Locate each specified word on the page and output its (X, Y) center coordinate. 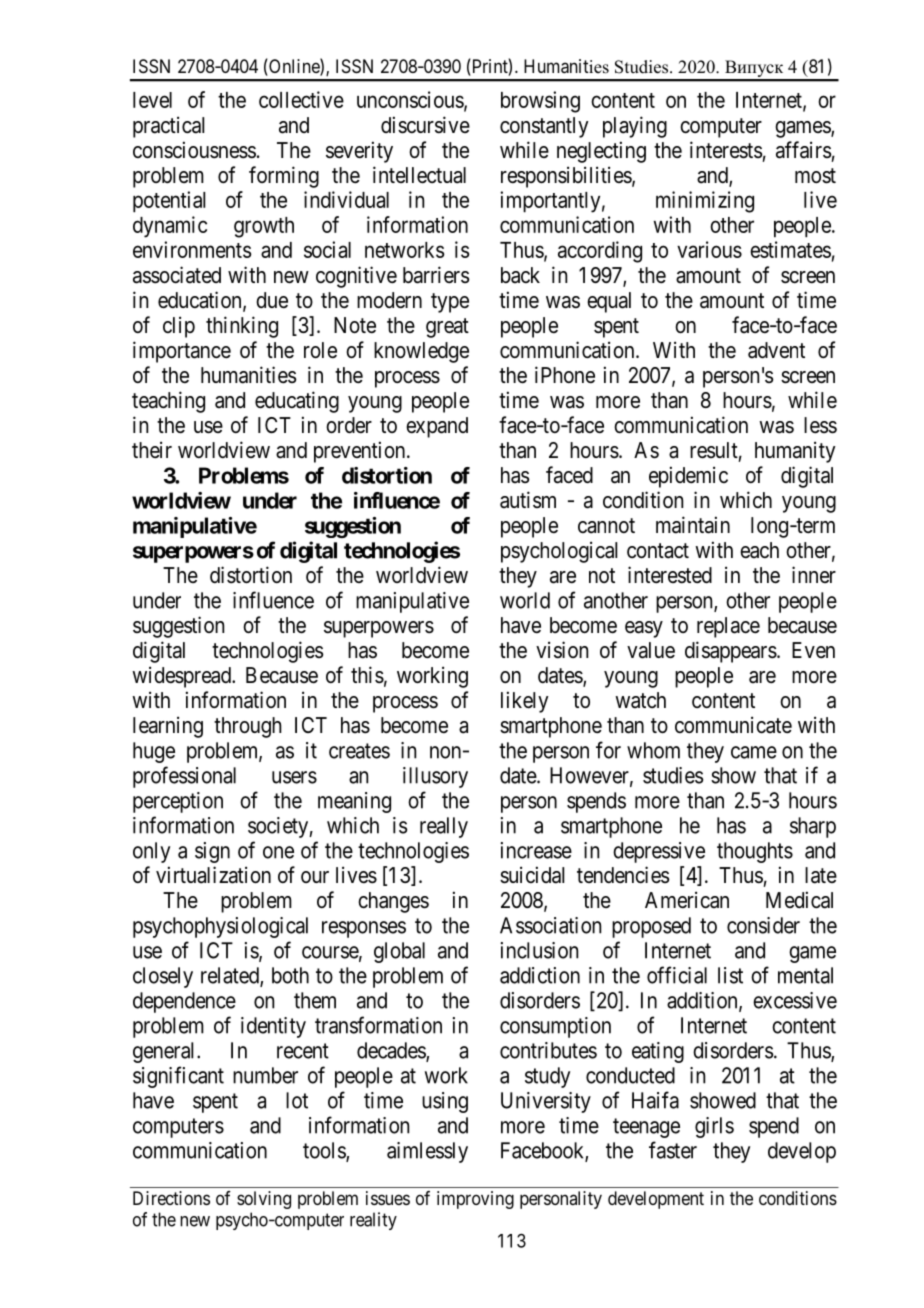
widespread (182, 677)
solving (264, 1200)
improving (475, 1200)
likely (525, 702)
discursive (425, 125)
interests (726, 150)
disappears (731, 652)
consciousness (194, 150)
